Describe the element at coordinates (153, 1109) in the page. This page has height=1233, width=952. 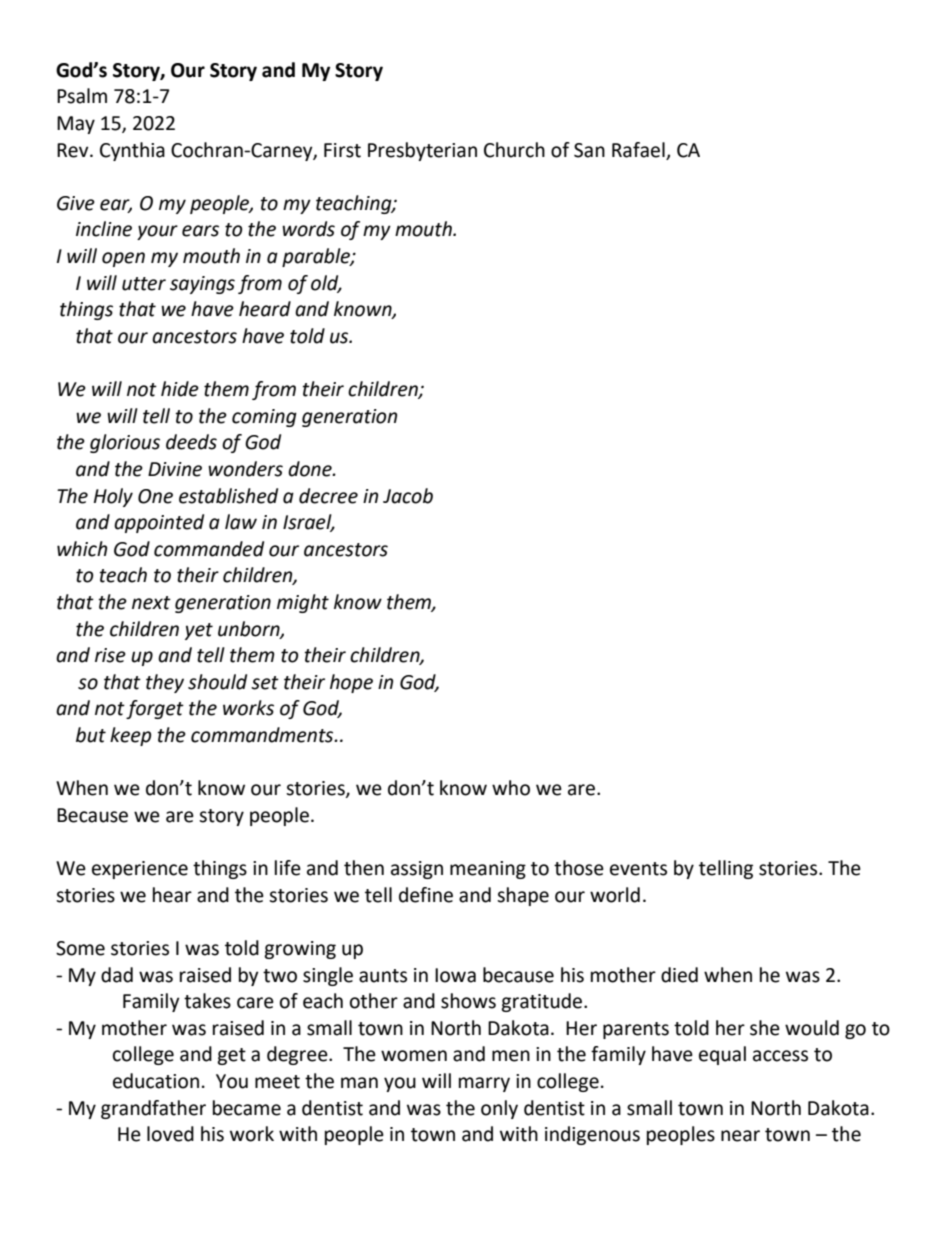
I see `grandfather` at that location.
